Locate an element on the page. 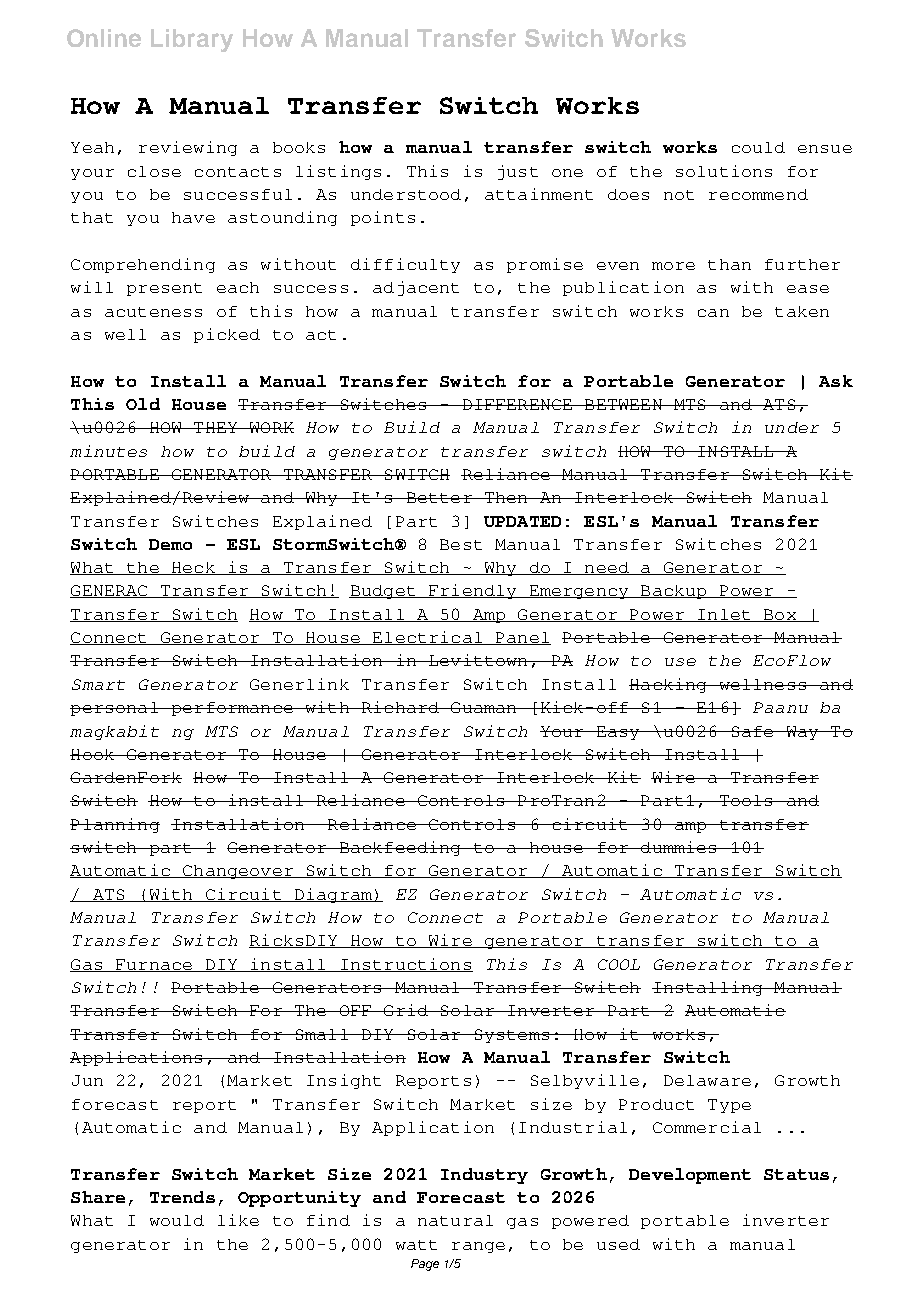  Instructions is located at coordinates (405, 965).
